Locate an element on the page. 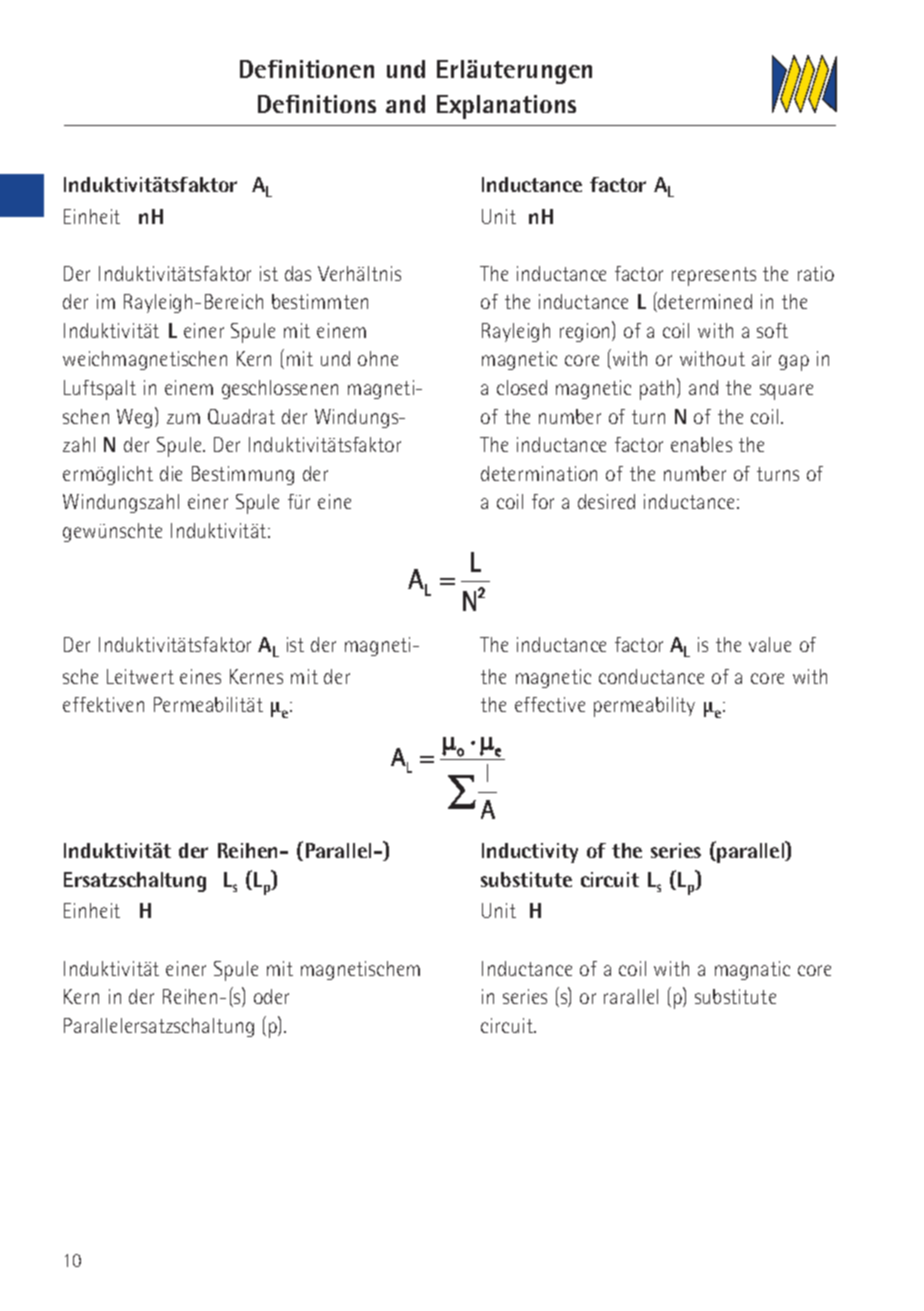  die is located at coordinates (171, 473).
